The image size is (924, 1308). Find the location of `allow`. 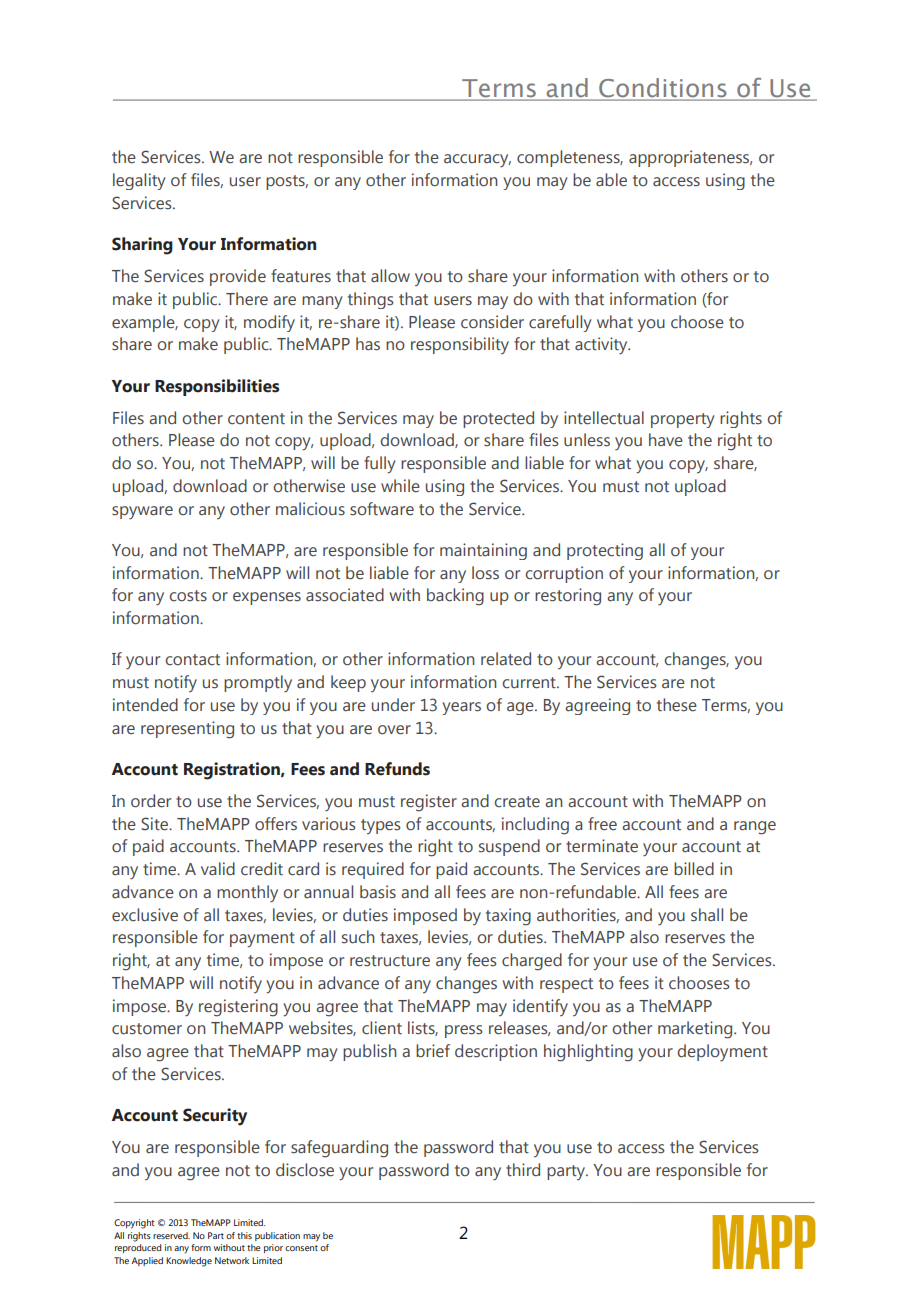

allow is located at coordinates (390, 276).
